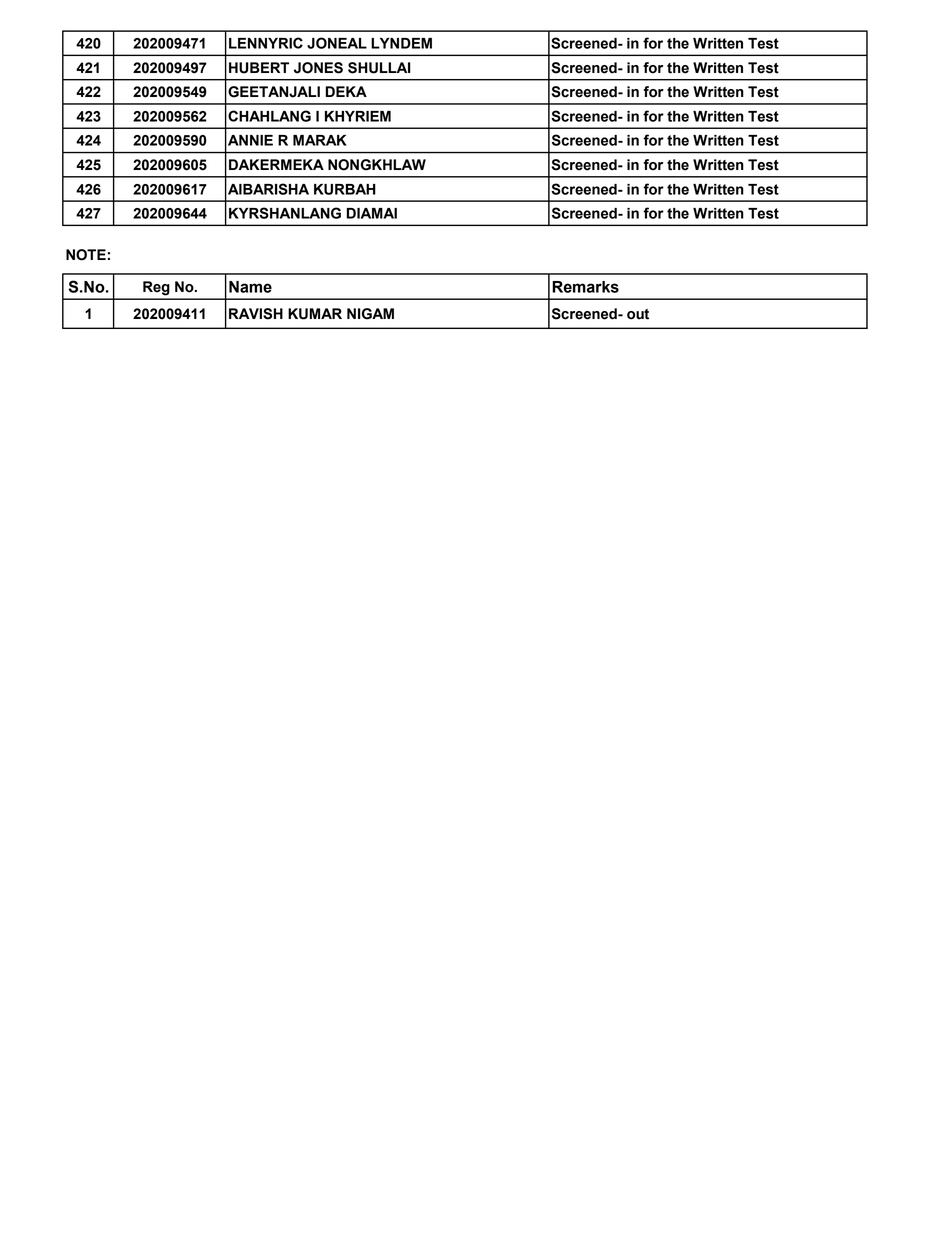 This image has width=952, height=1233. What do you see at coordinates (250, 287) in the image?
I see `Name` at bounding box center [250, 287].
